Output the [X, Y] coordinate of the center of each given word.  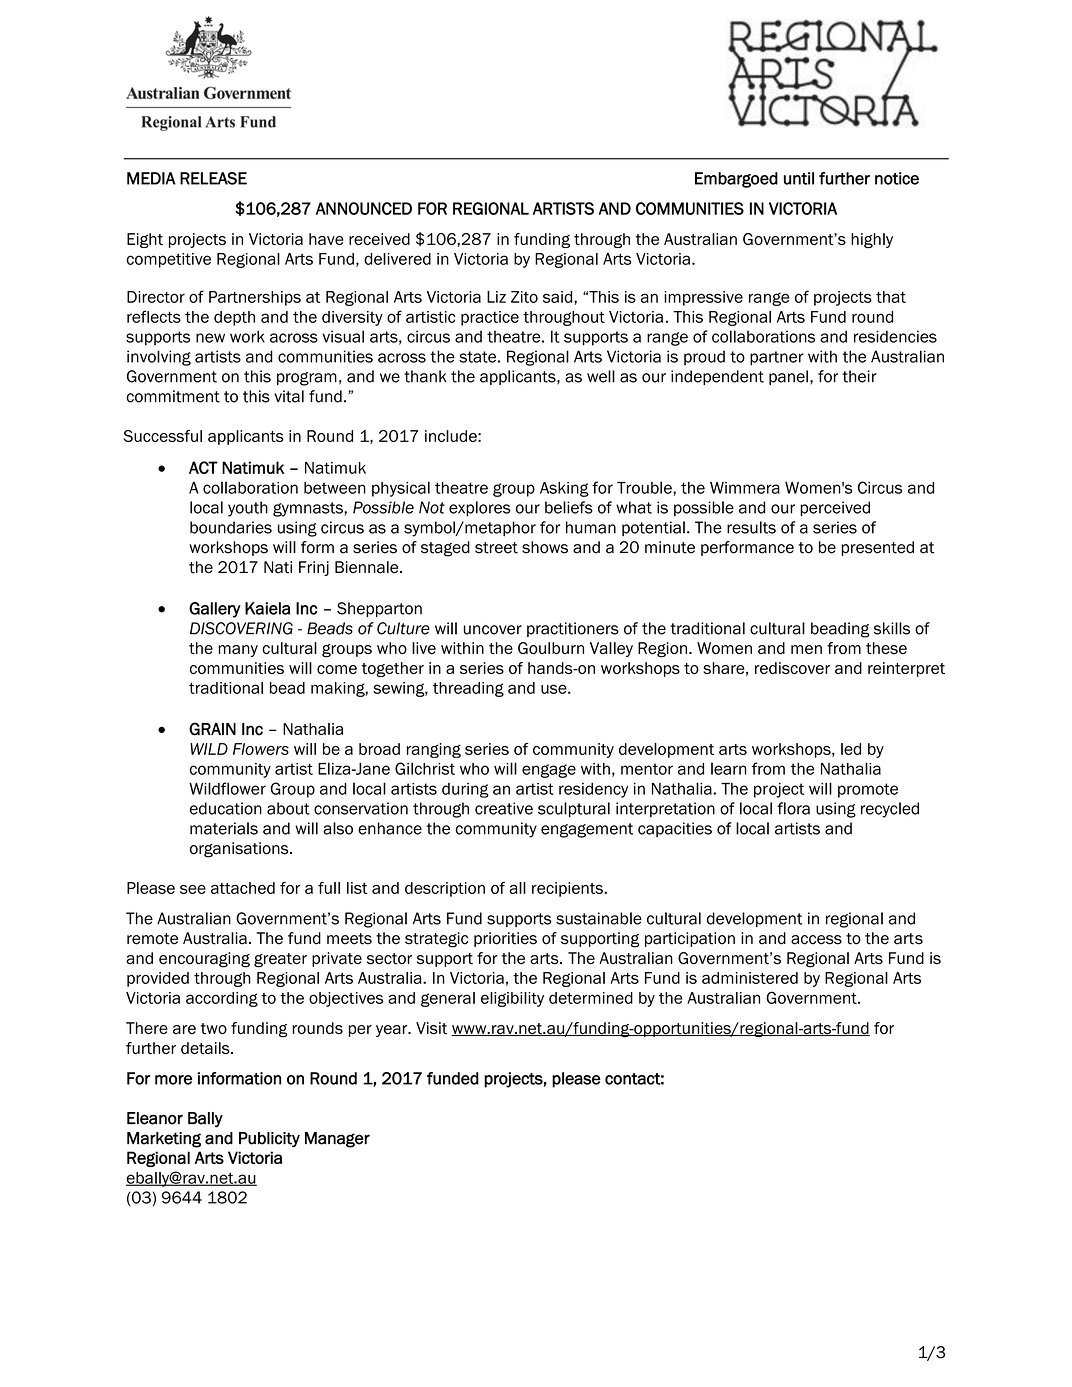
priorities [505, 939]
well [601, 376]
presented [877, 548]
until [799, 178]
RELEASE [213, 178]
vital [289, 396]
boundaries [231, 527]
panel [788, 377]
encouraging [204, 960]
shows [545, 547]
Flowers [261, 749]
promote [868, 790]
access [816, 940]
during [465, 790]
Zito [524, 297]
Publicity [269, 1139]
